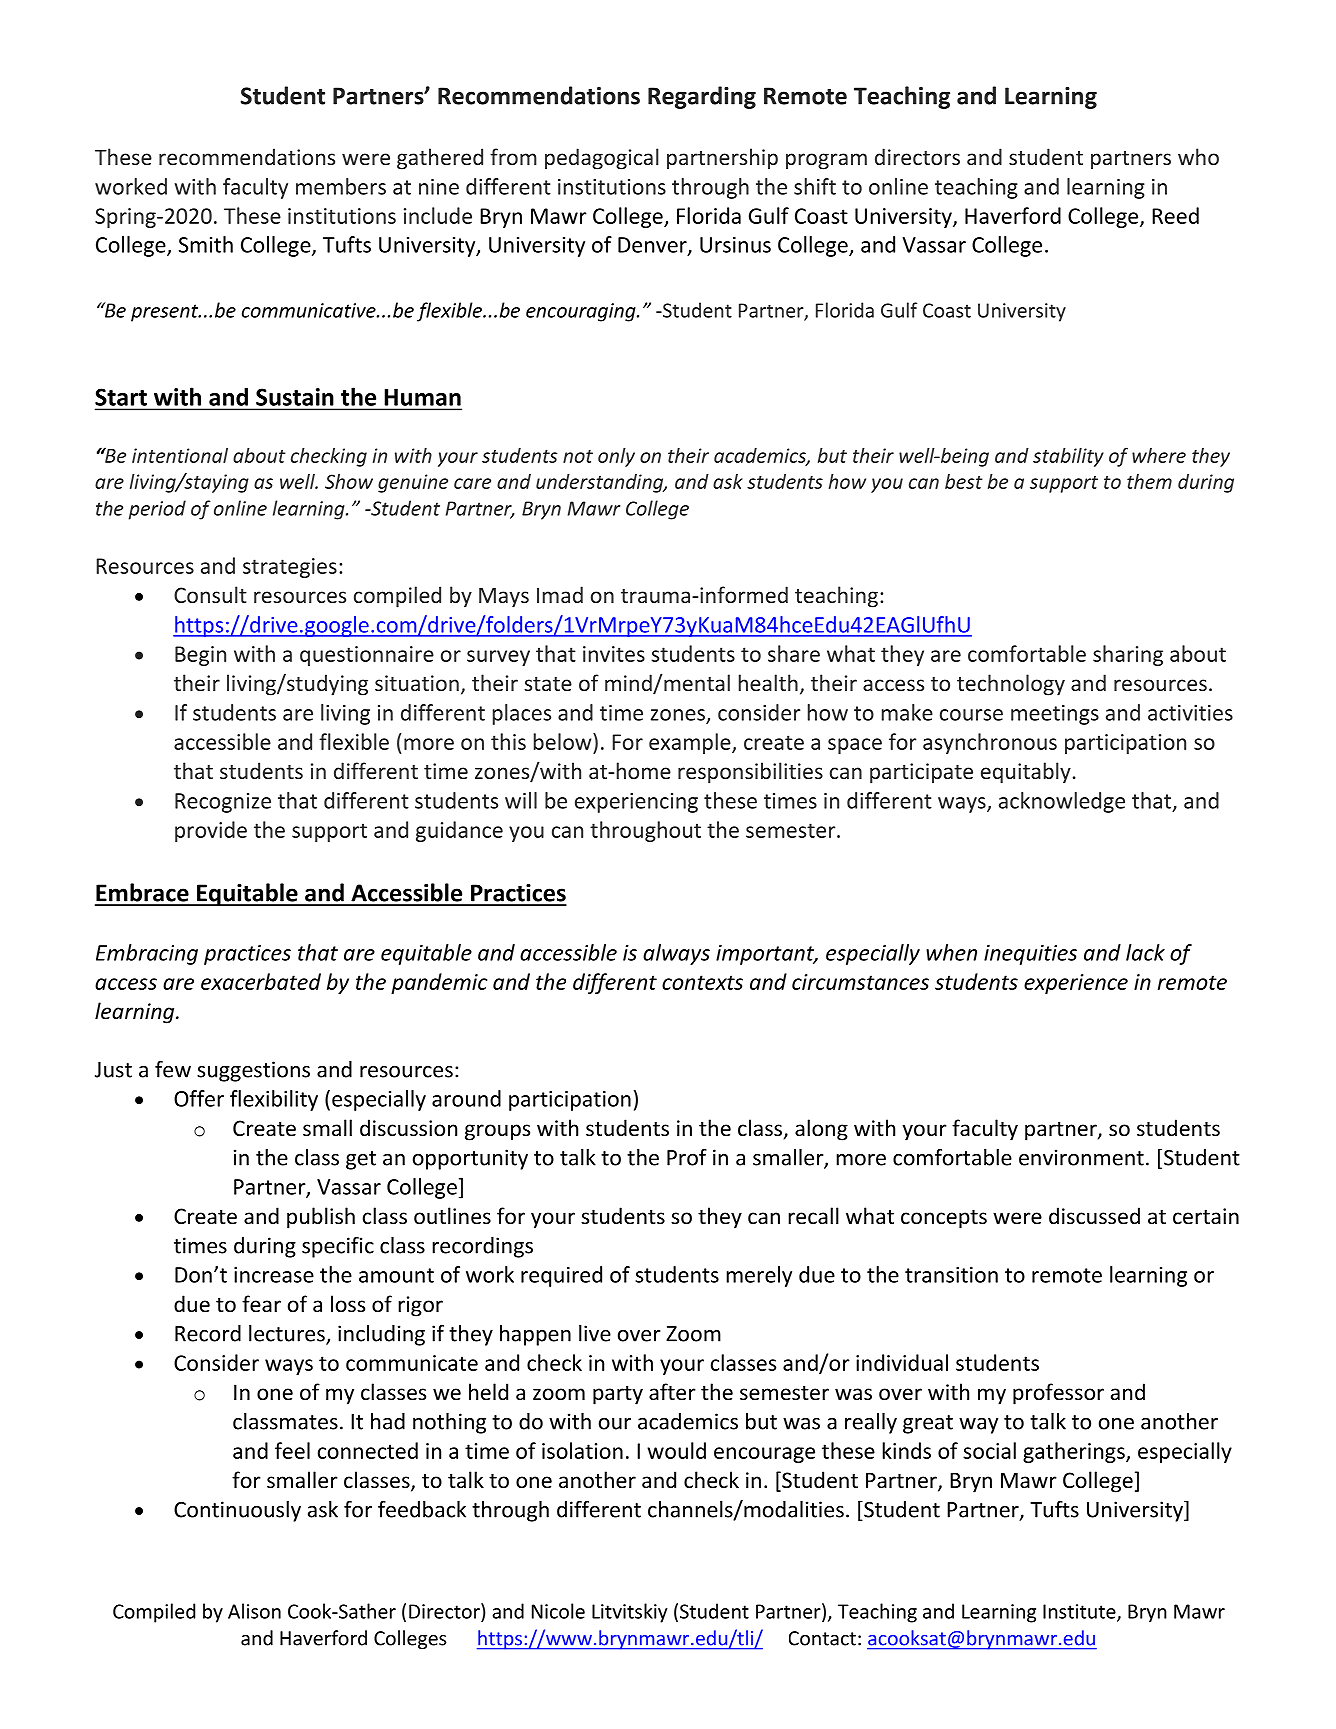  What do you see at coordinates (1094, 1216) in the image?
I see `discussed` at bounding box center [1094, 1216].
